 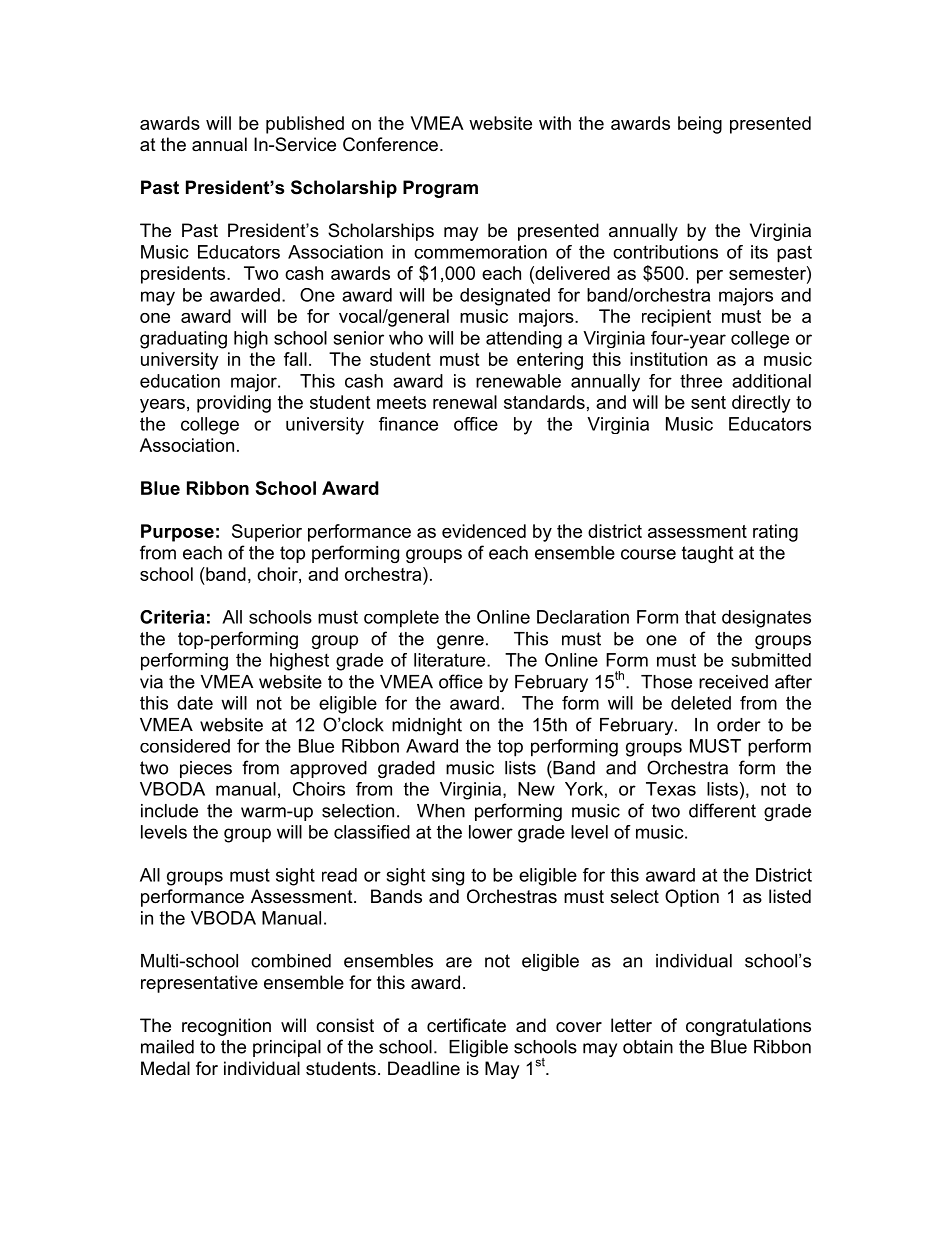 What do you see at coordinates (733, 682) in the screenshot?
I see `received` at bounding box center [733, 682].
